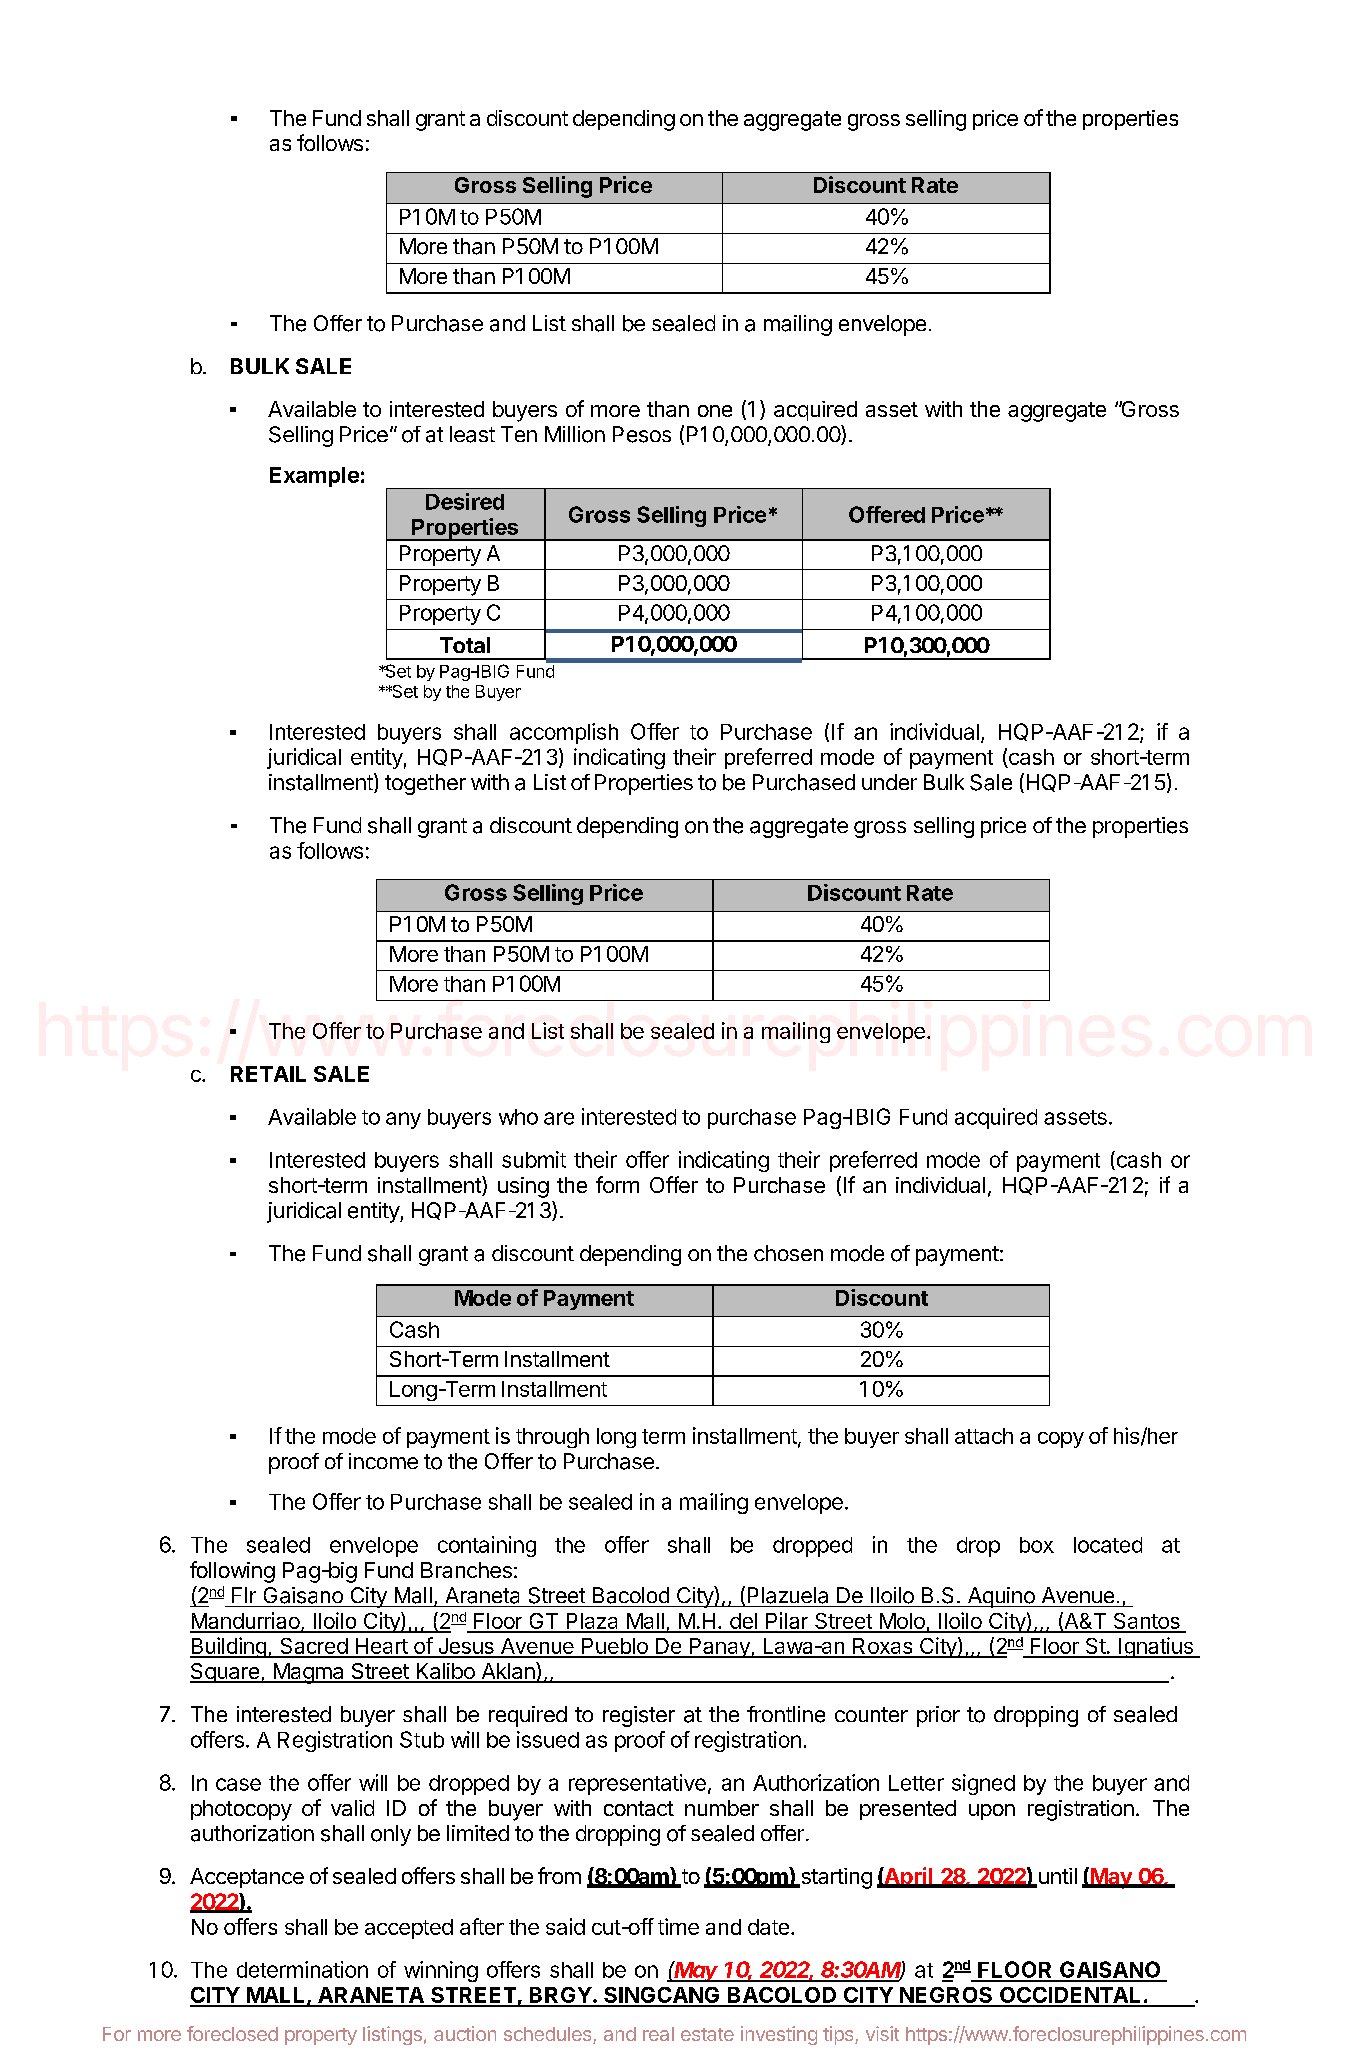  Describe the element at coordinates (984, 1436) in the image. I see `attach` at that location.
